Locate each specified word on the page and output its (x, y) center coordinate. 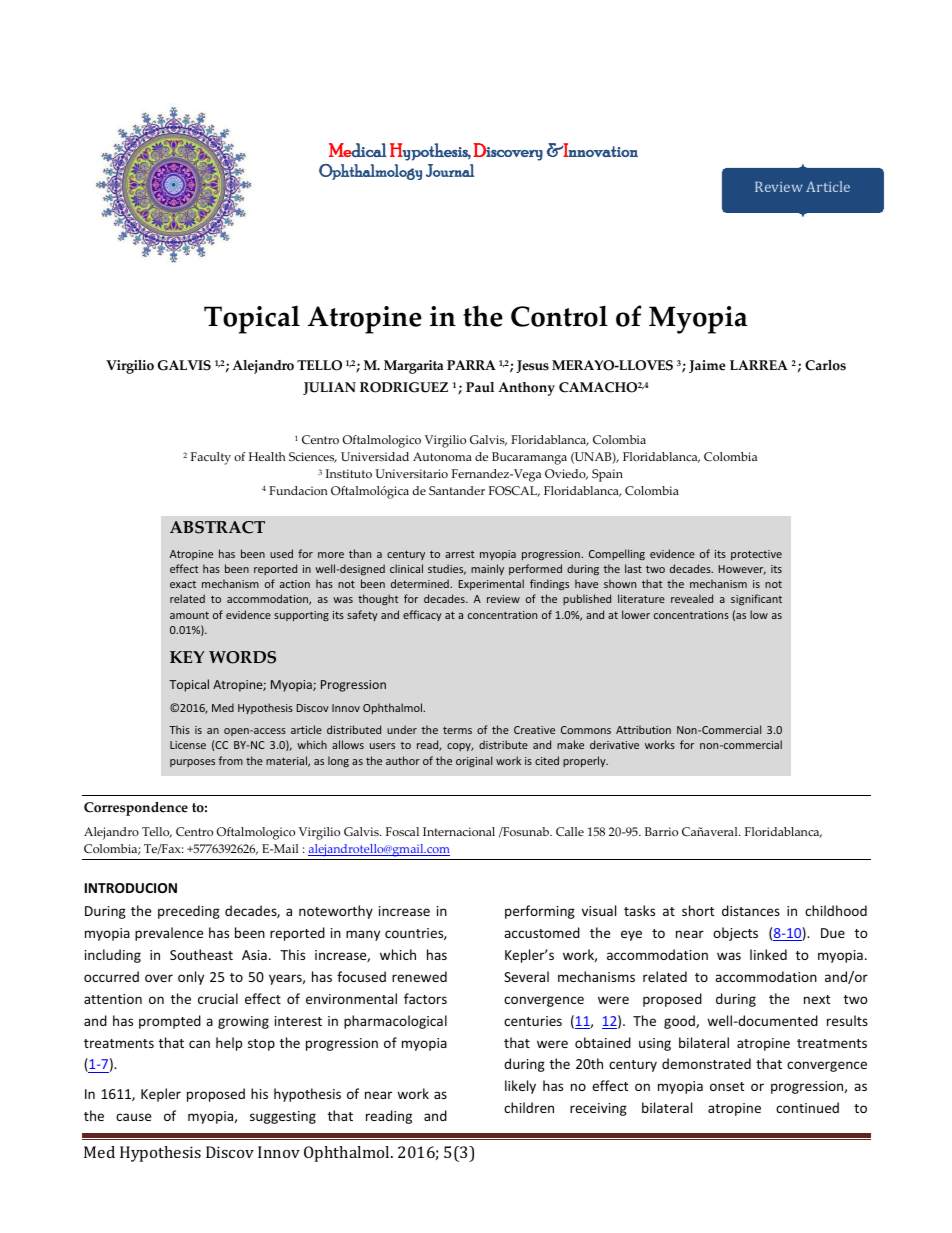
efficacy (422, 615)
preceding (189, 912)
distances (751, 910)
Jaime (707, 366)
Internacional (459, 831)
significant (756, 599)
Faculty (211, 458)
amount (189, 615)
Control (559, 316)
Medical (358, 150)
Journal (450, 170)
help (229, 1044)
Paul (480, 387)
